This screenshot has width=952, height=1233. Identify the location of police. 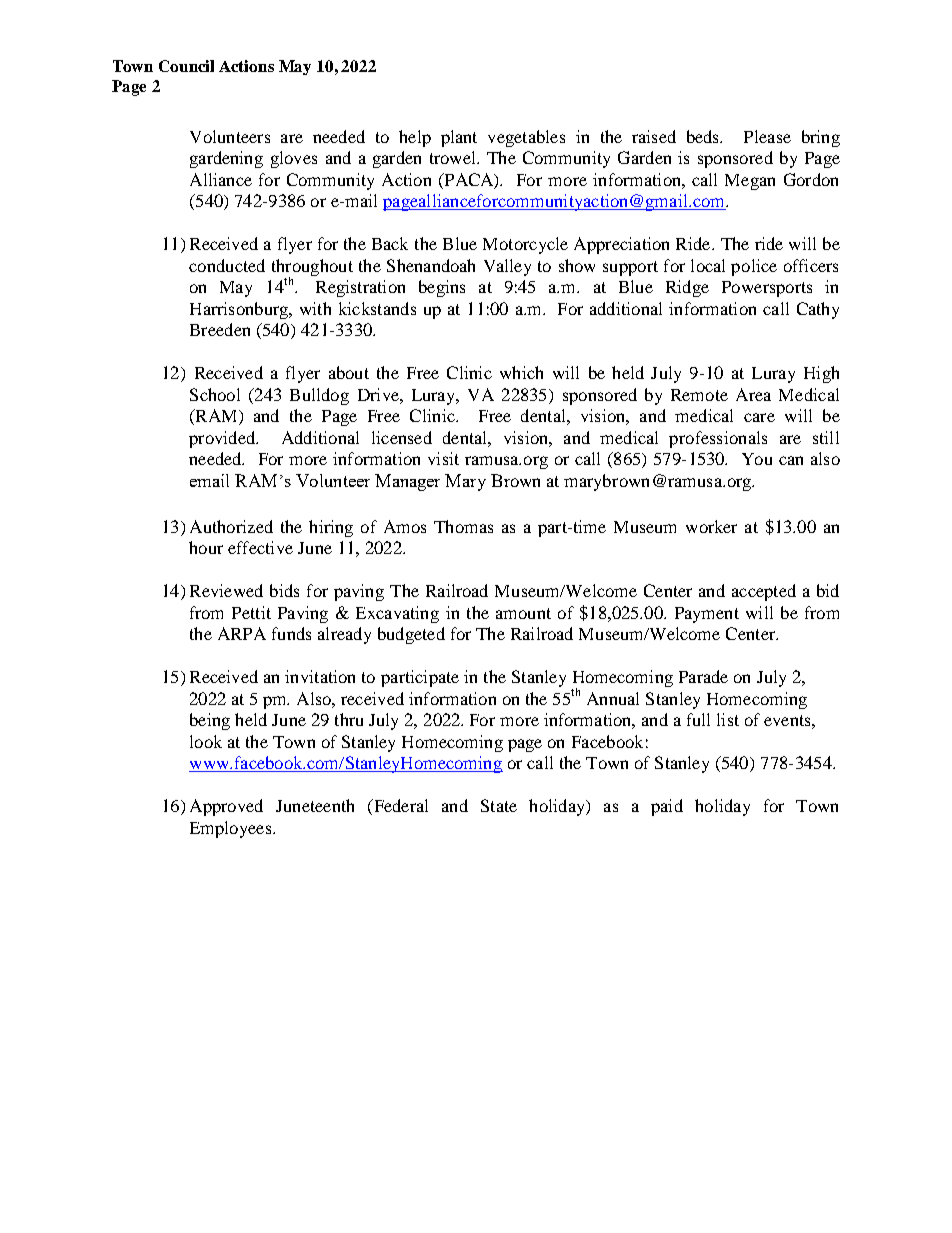
(754, 267).
